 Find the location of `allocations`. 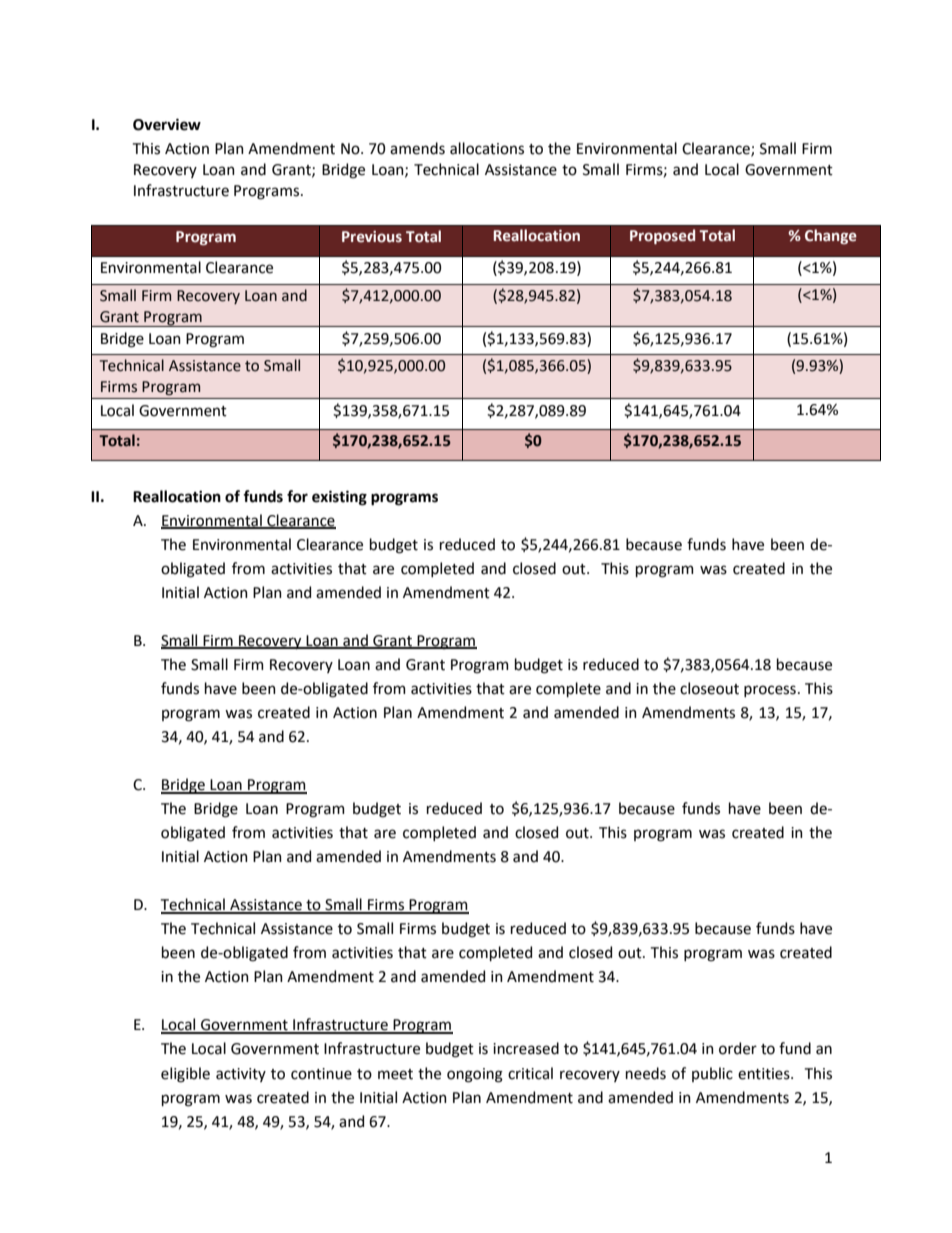

allocations is located at coordinates (487, 148).
